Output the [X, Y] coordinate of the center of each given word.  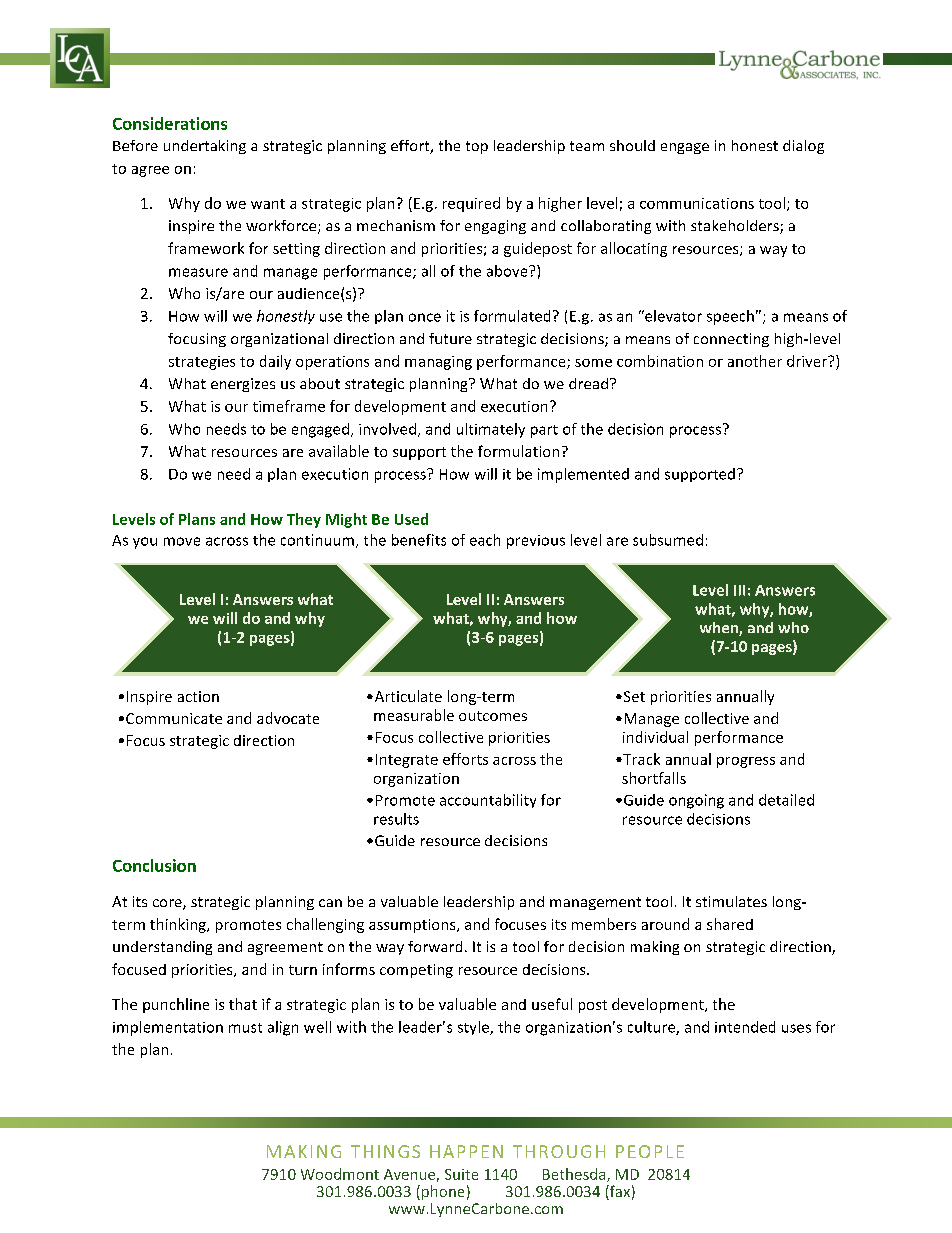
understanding [162, 948]
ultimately [491, 430]
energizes [243, 385]
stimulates [731, 901]
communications [697, 203]
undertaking [205, 147]
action [198, 696]
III [739, 590]
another [755, 361]
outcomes [493, 716]
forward [435, 946]
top [477, 147]
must [245, 1028]
